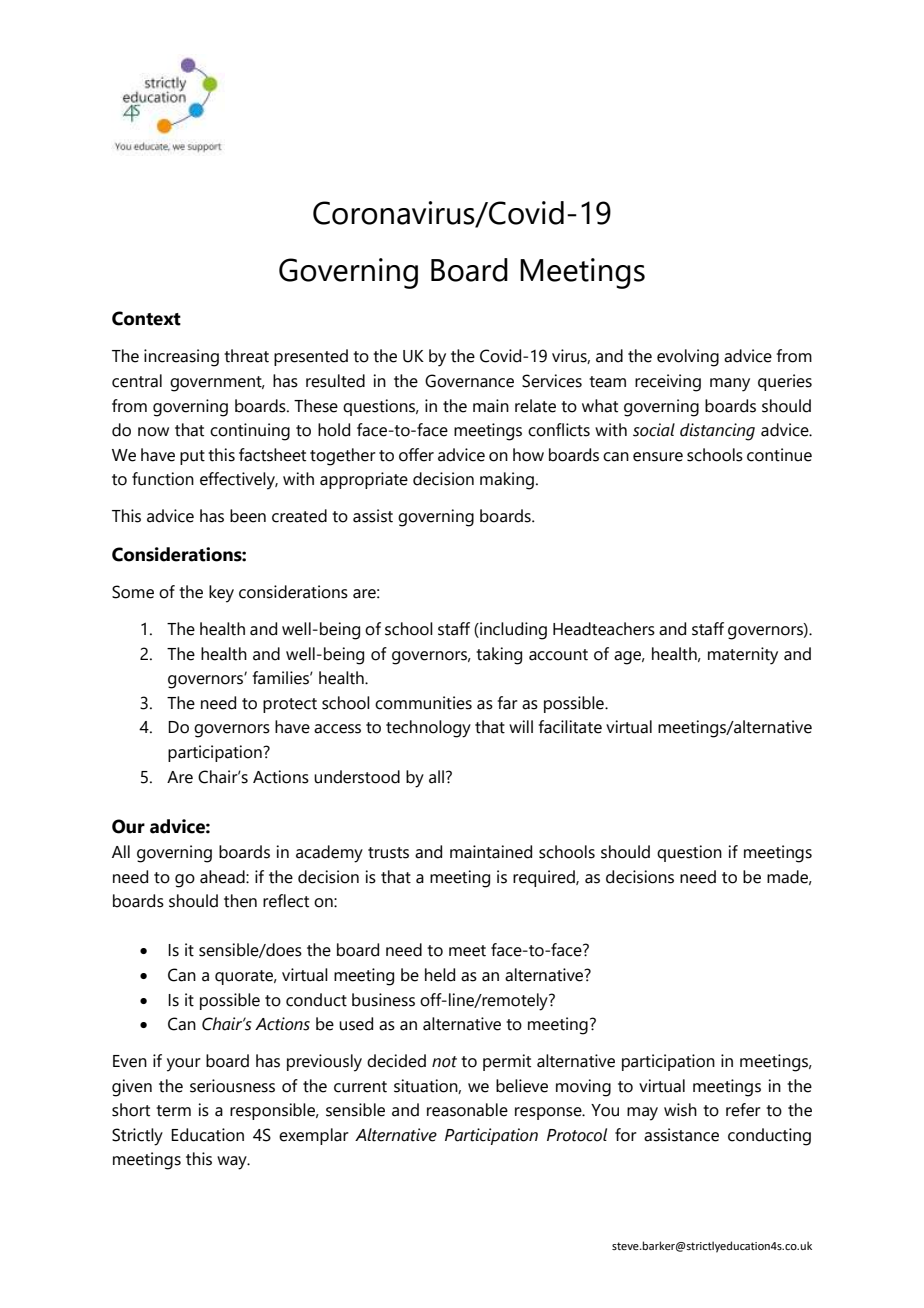 Image resolution: width=924 pixels, height=1308 pixels. Describe the element at coordinates (688, 358) in the screenshot. I see `evolving` at that location.
